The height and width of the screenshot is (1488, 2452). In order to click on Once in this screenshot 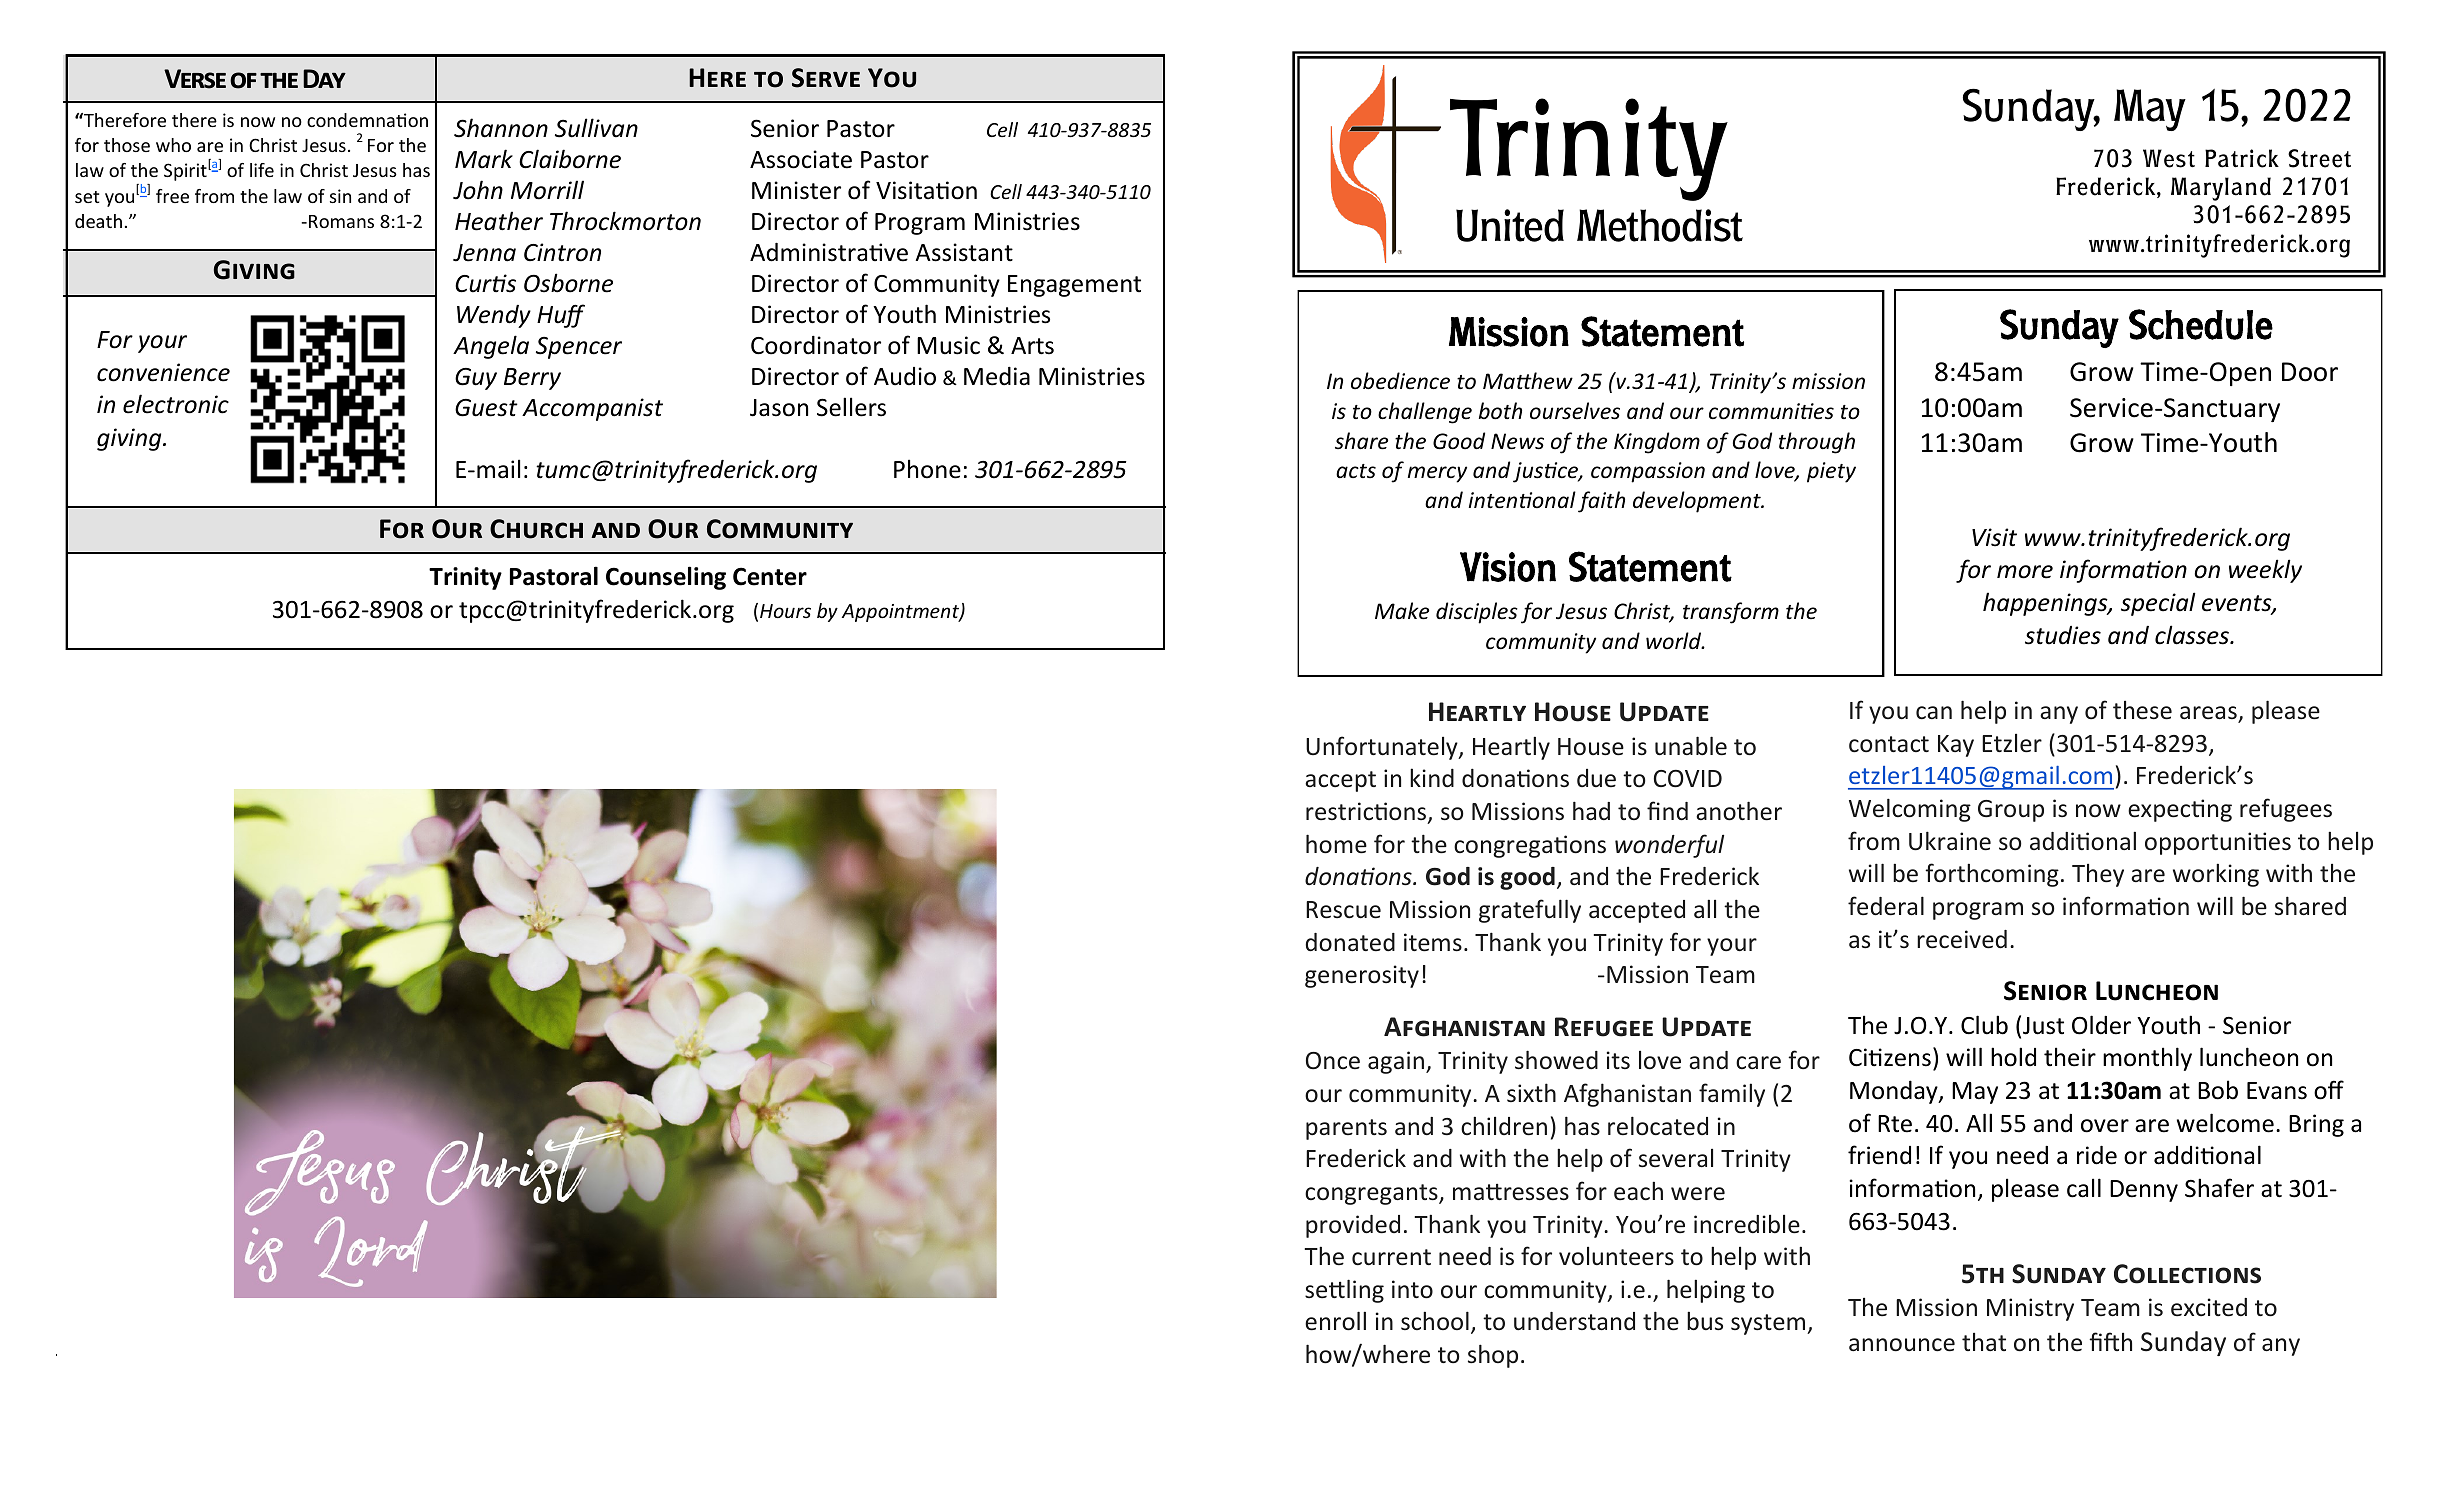, I will do `click(1333, 1061)`.
